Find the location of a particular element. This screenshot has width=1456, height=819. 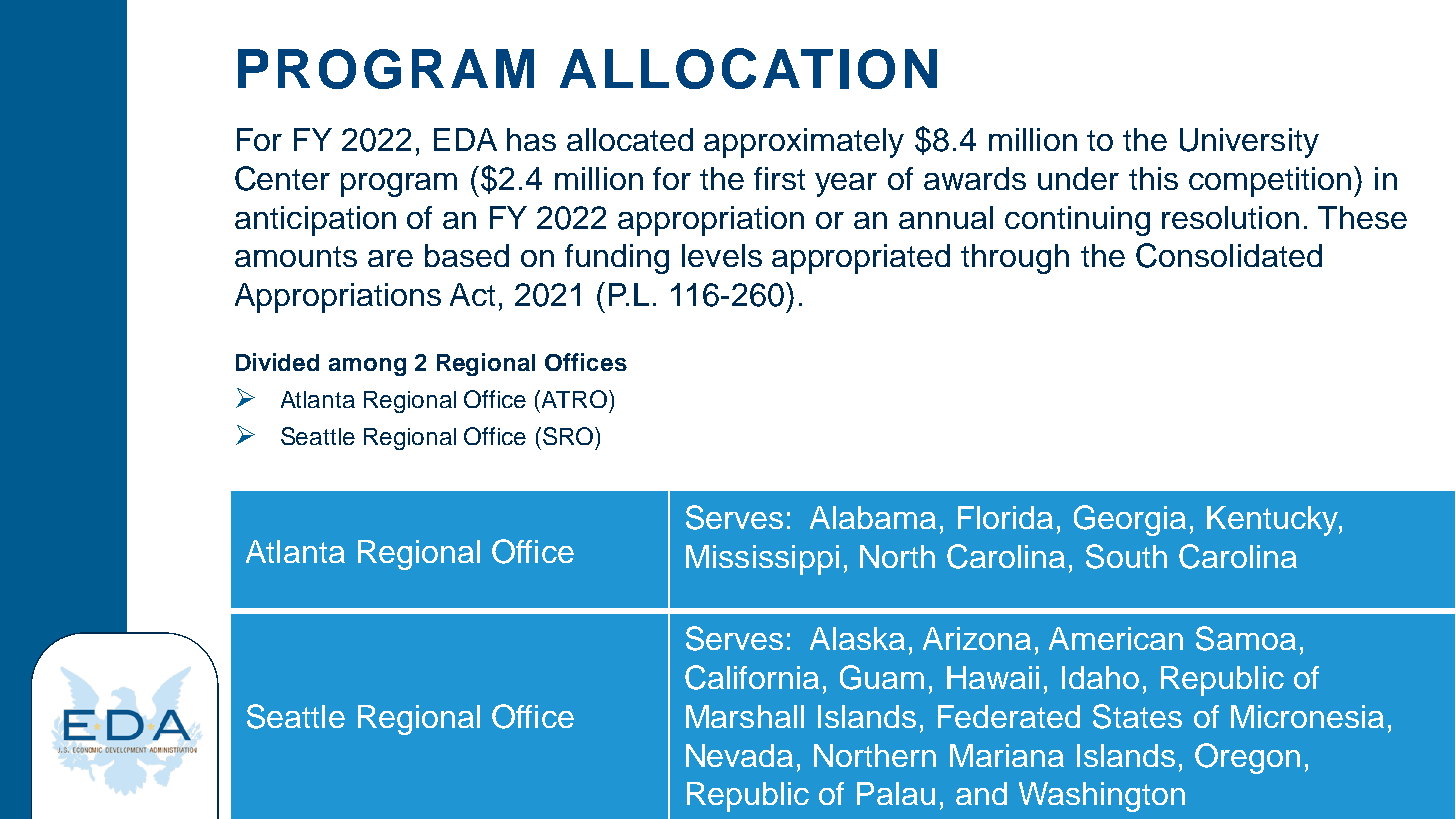

Nevada is located at coordinates (739, 755).
